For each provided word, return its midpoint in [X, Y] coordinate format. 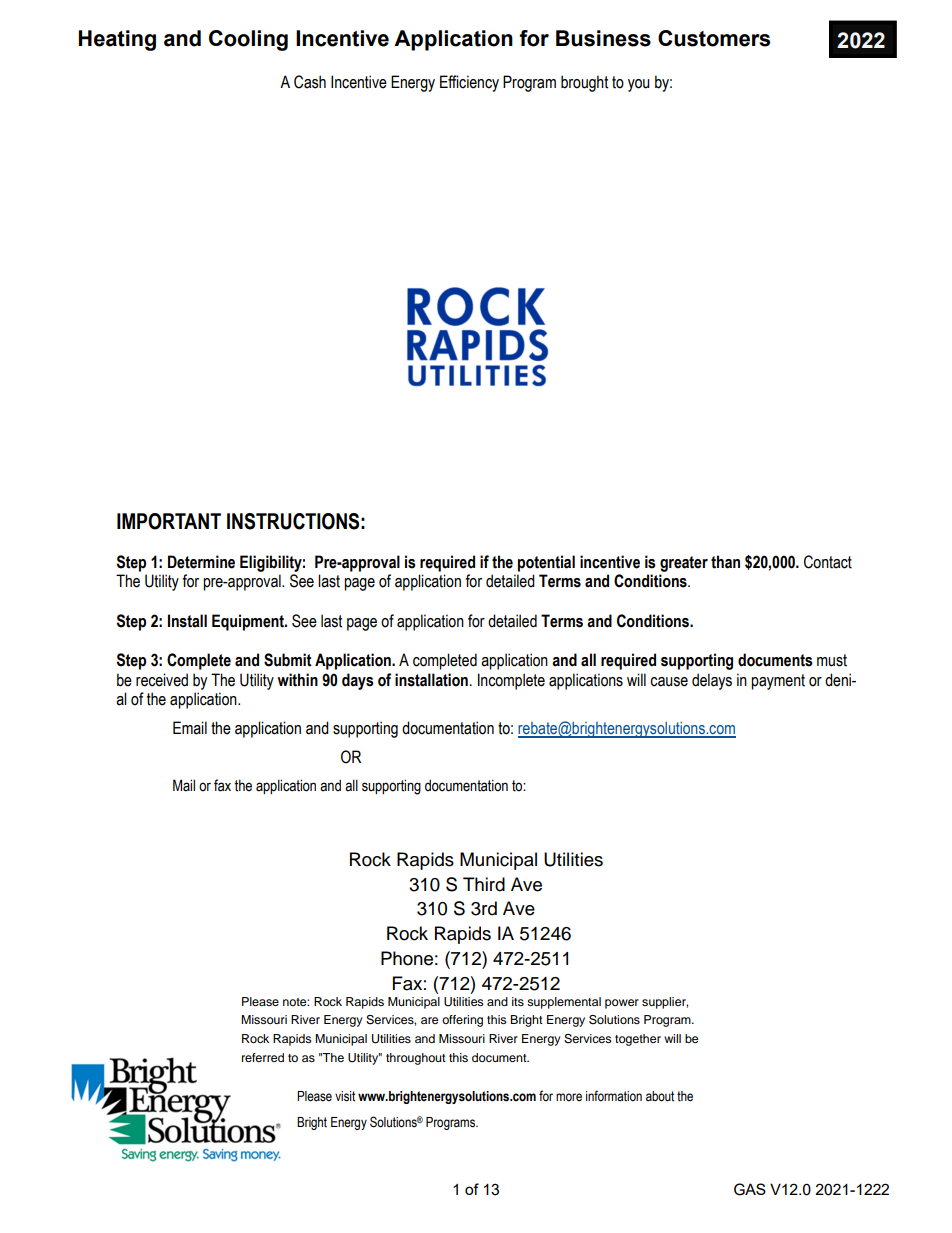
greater [684, 564]
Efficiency [469, 83]
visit [345, 1096]
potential [546, 563]
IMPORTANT [169, 521]
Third [484, 884]
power [622, 1004]
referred [263, 1057]
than [725, 562]
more [569, 1097]
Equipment [249, 622]
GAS [750, 1189]
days [358, 681]
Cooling [248, 40]
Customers [714, 38]
